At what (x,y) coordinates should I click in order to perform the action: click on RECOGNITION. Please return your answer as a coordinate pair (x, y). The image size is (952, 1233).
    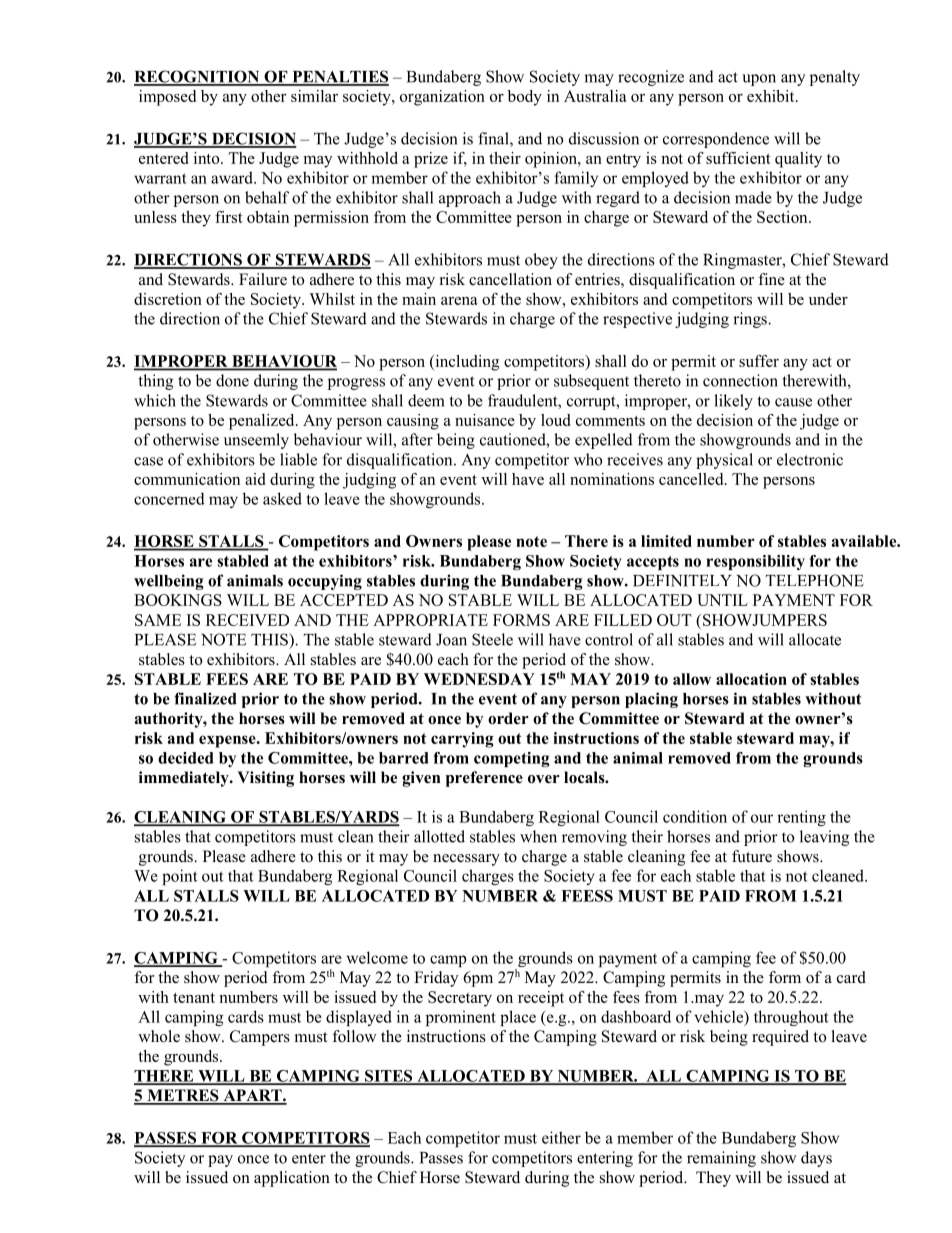
    Looking at the image, I should click on (198, 77).
